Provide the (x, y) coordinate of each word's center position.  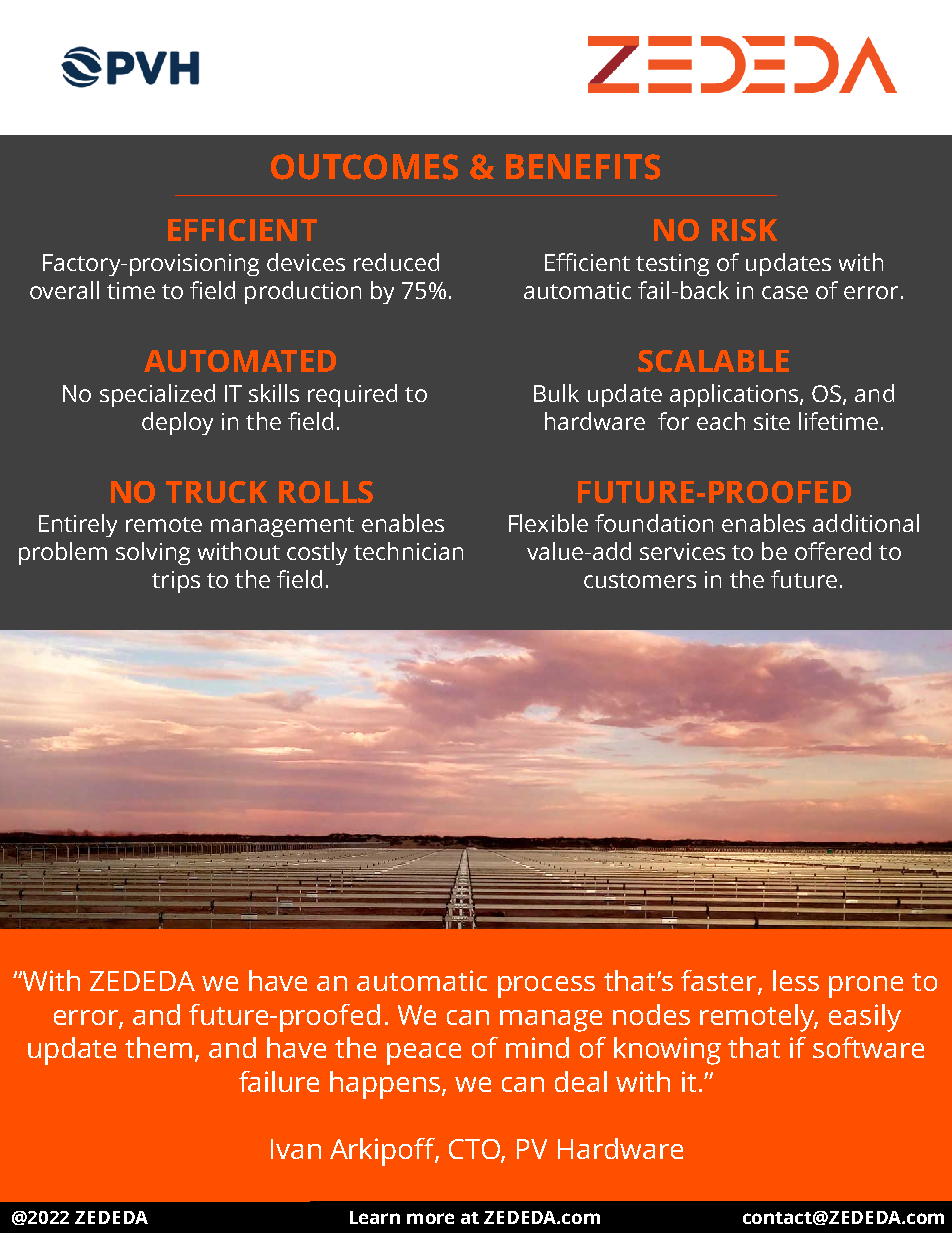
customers (640, 580)
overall (64, 290)
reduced (396, 262)
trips (176, 582)
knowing (667, 1051)
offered (833, 551)
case (785, 292)
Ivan (296, 1149)
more (430, 1218)
